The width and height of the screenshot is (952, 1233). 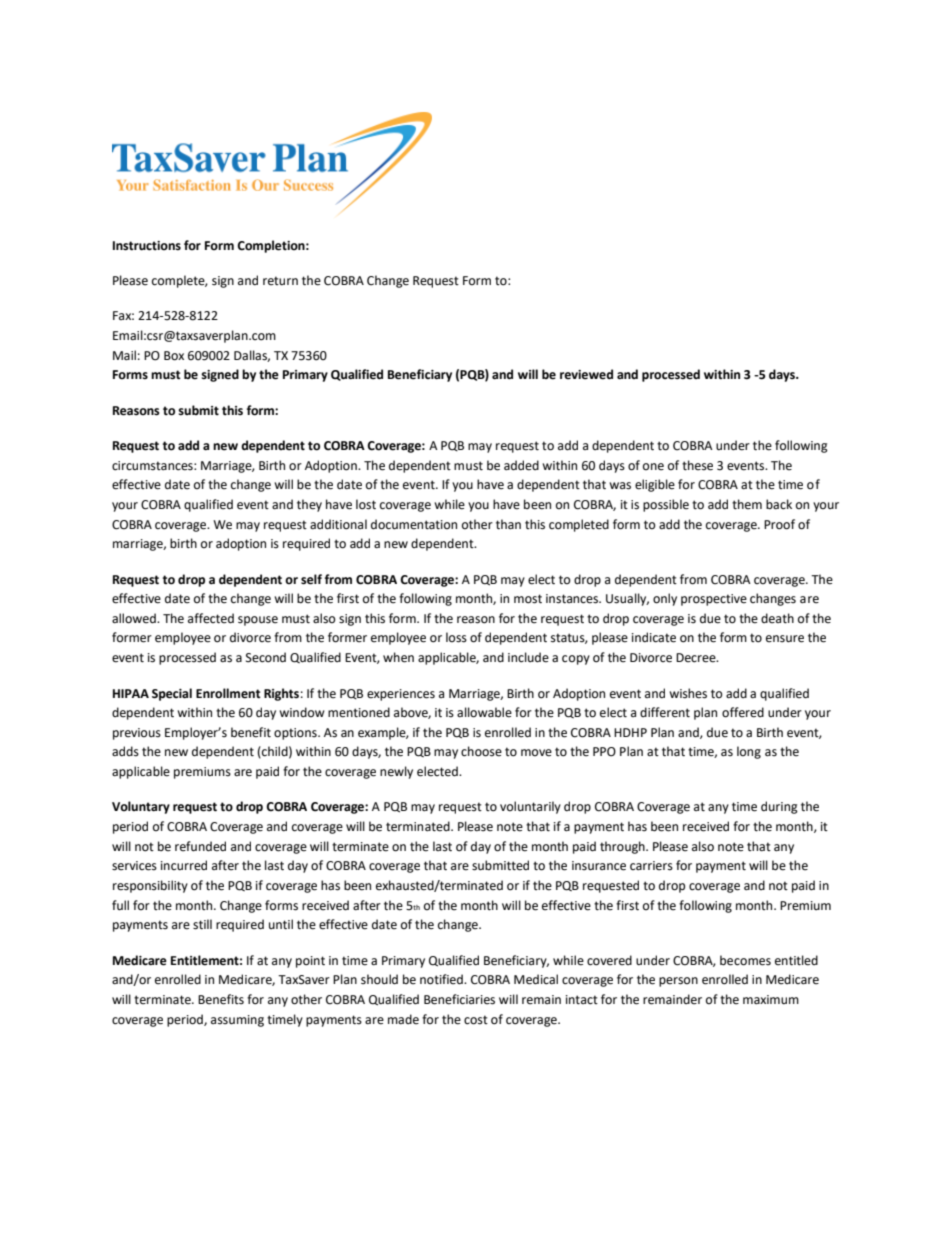 I want to click on Instructions, so click(x=147, y=246).
